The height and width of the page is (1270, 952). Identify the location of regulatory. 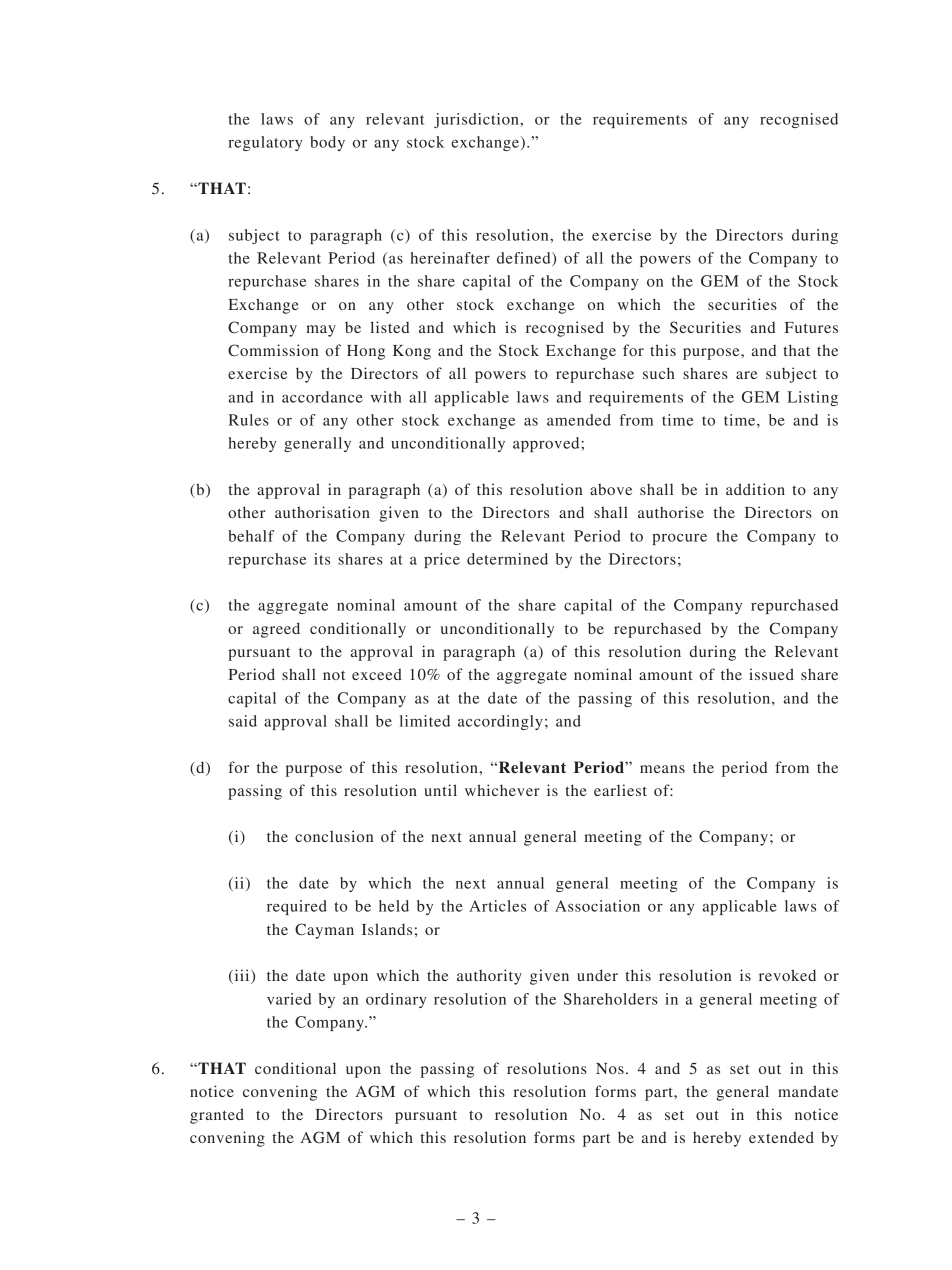
(265, 143).
